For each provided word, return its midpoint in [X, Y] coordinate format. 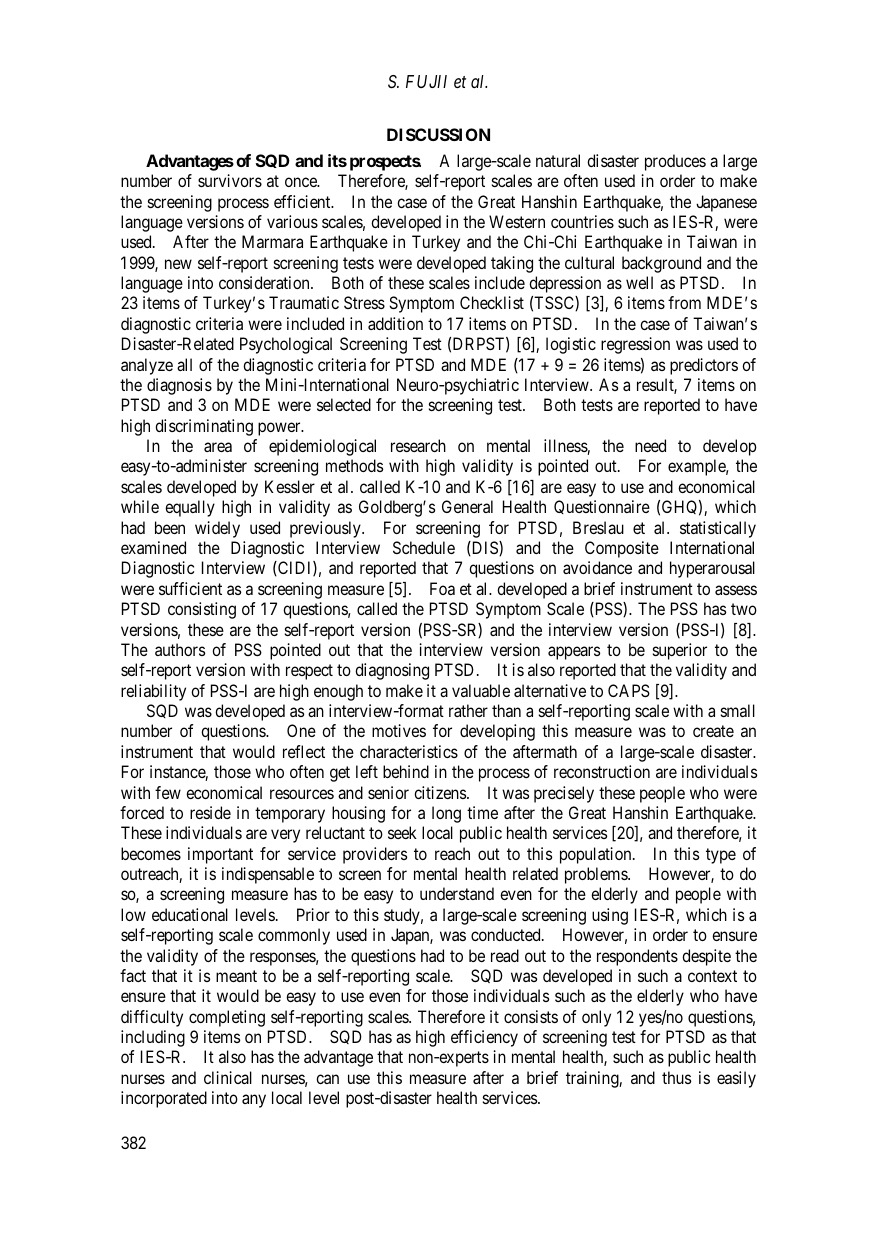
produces [675, 162]
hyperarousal [712, 569]
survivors [230, 180]
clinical [228, 1077]
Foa [442, 588]
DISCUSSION [438, 134]
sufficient [190, 588]
